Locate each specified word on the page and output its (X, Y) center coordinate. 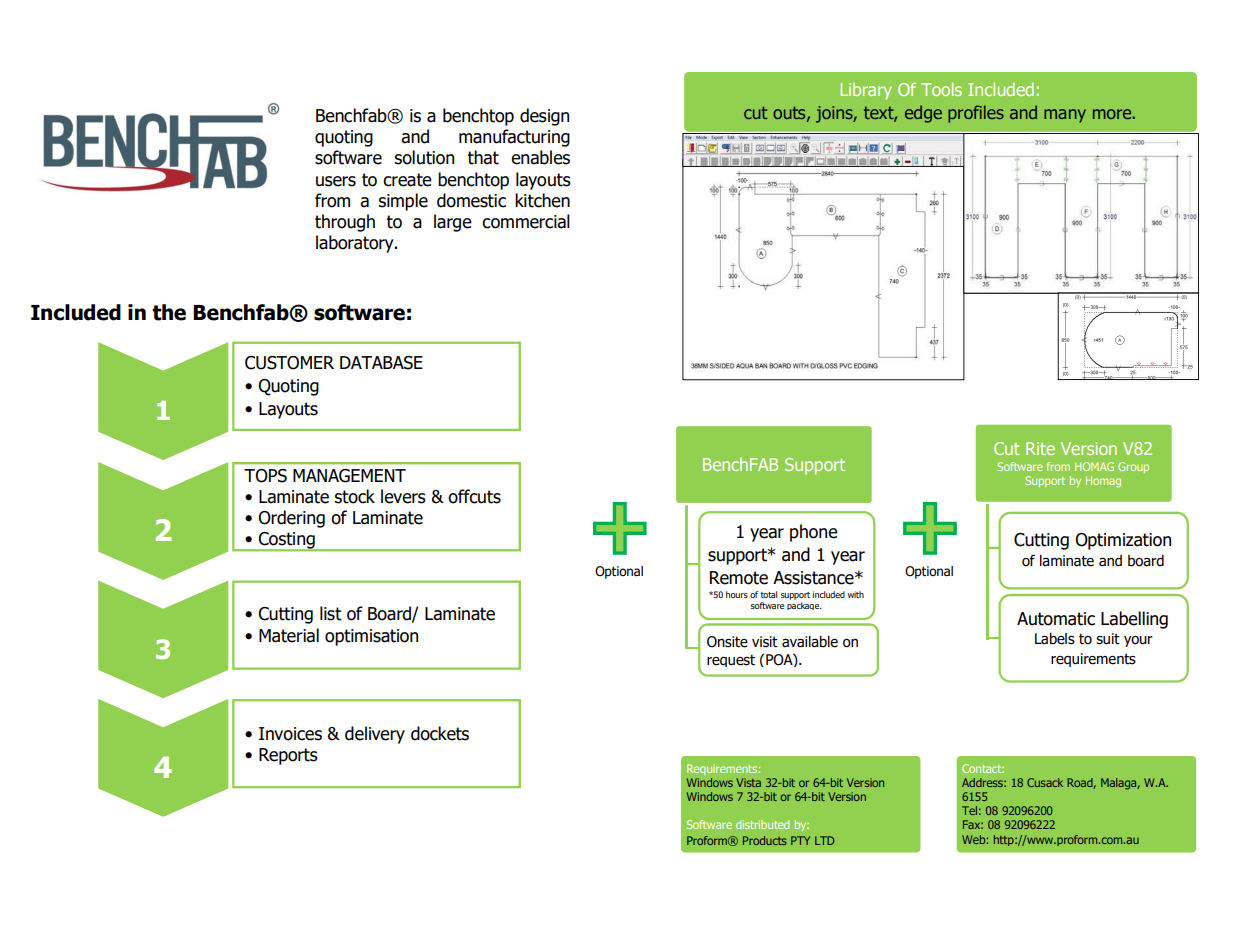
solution (424, 157)
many (1065, 116)
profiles (976, 114)
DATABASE (381, 363)
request (731, 660)
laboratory (356, 244)
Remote (739, 578)
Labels (1055, 639)
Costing (287, 541)
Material (289, 635)
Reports (288, 756)
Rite (1040, 448)
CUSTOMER (289, 363)
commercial (526, 221)
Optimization (1123, 541)
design (544, 117)
